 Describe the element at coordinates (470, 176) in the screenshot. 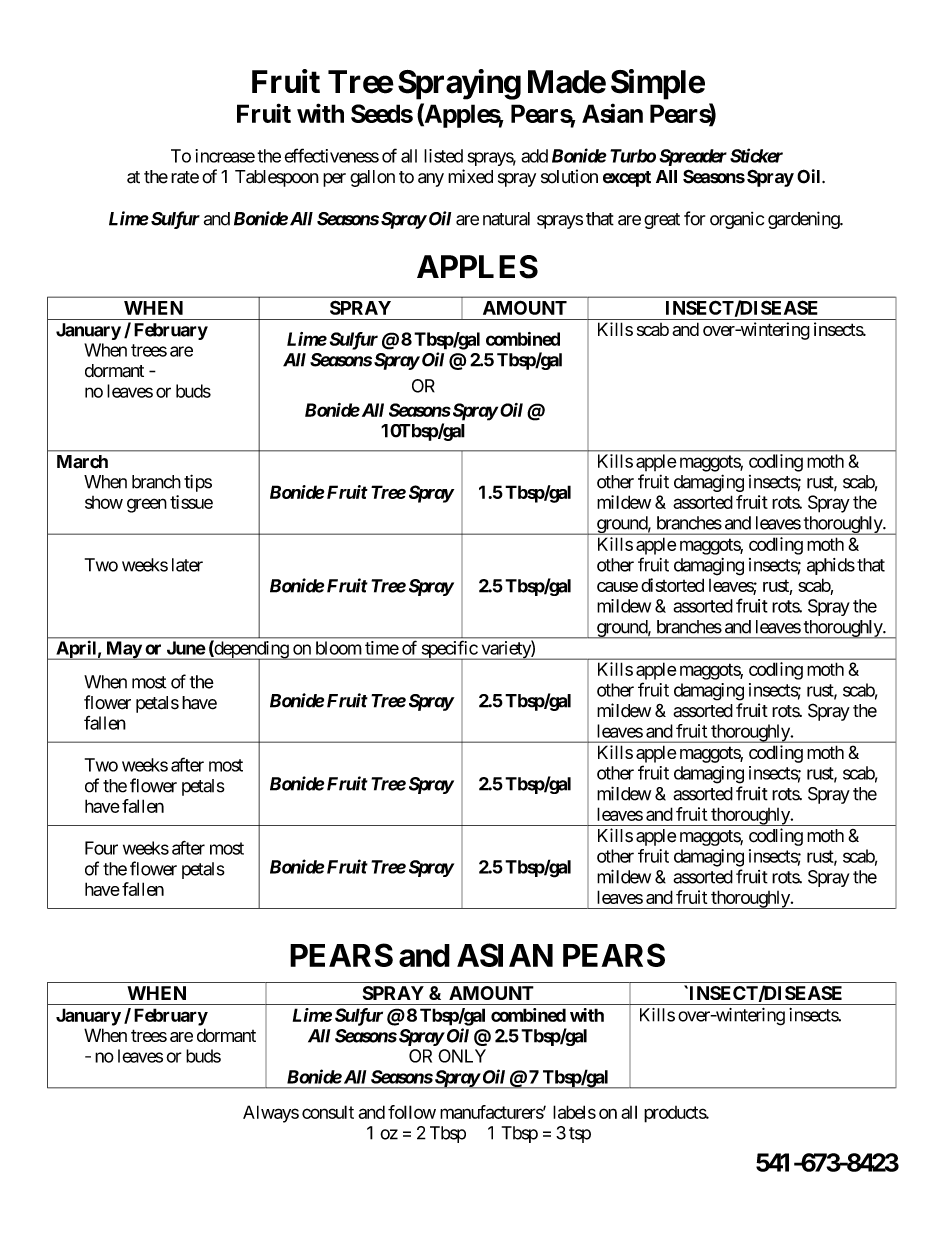

I see `mixed` at that location.
